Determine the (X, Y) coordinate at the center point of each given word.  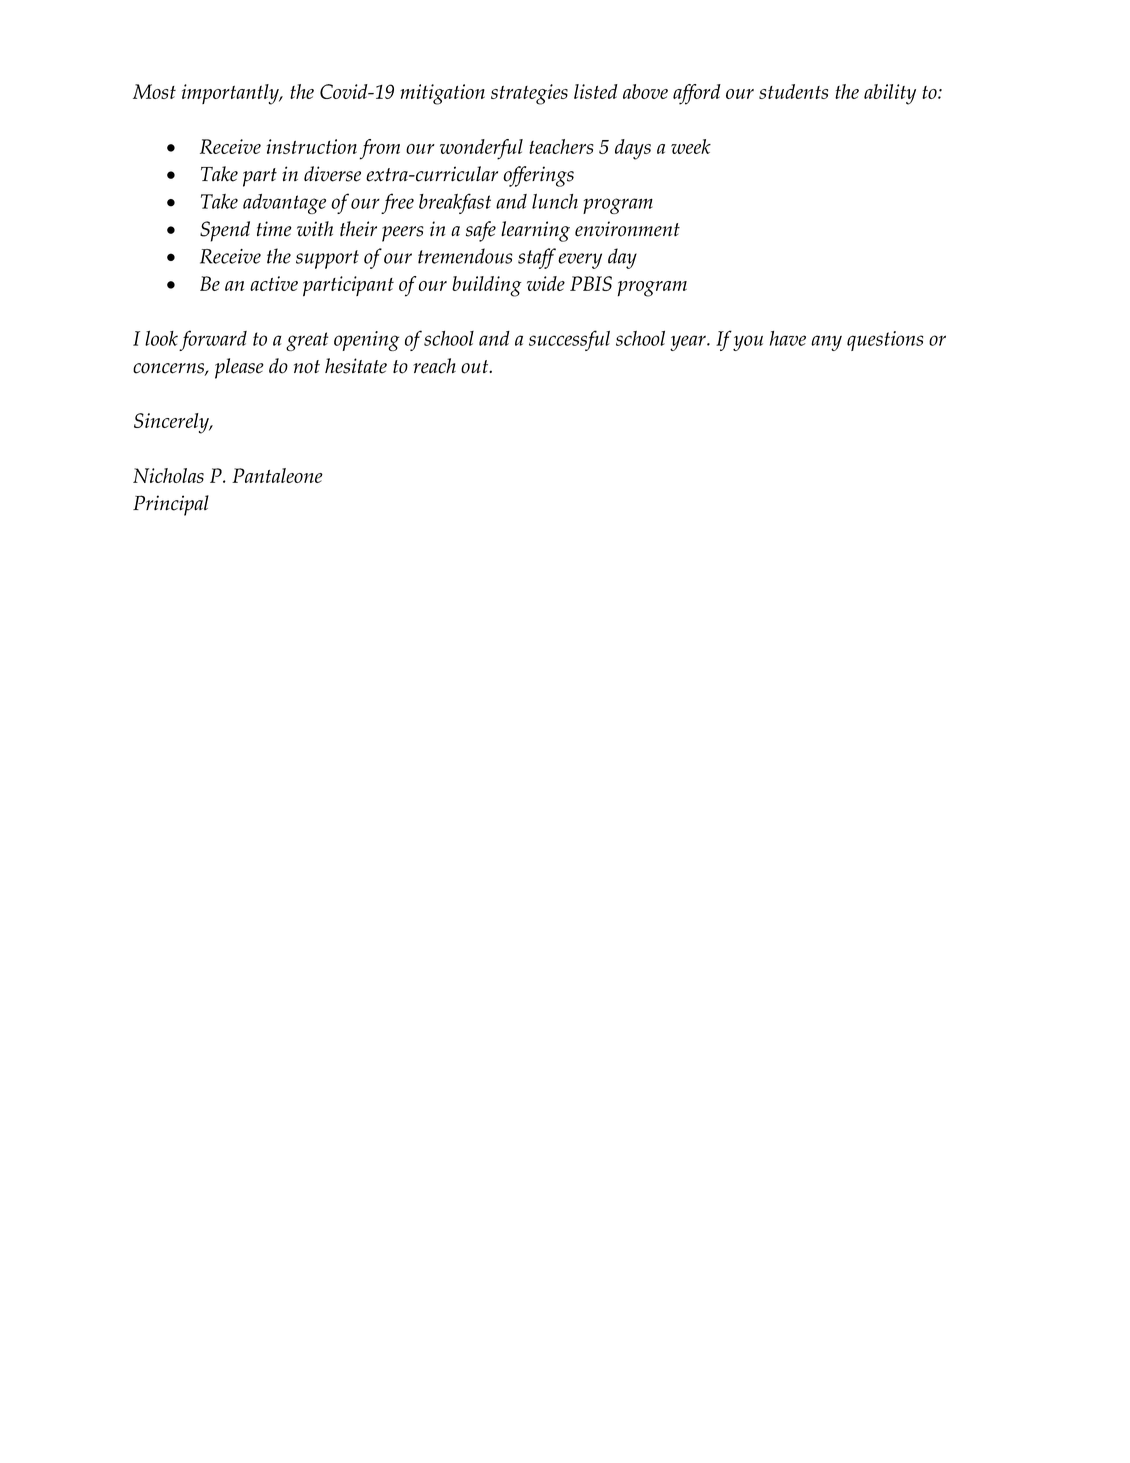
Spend (225, 231)
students (793, 91)
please (239, 368)
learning (535, 231)
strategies (529, 94)
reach (434, 366)
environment (627, 229)
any (826, 343)
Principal (171, 505)
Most (154, 91)
